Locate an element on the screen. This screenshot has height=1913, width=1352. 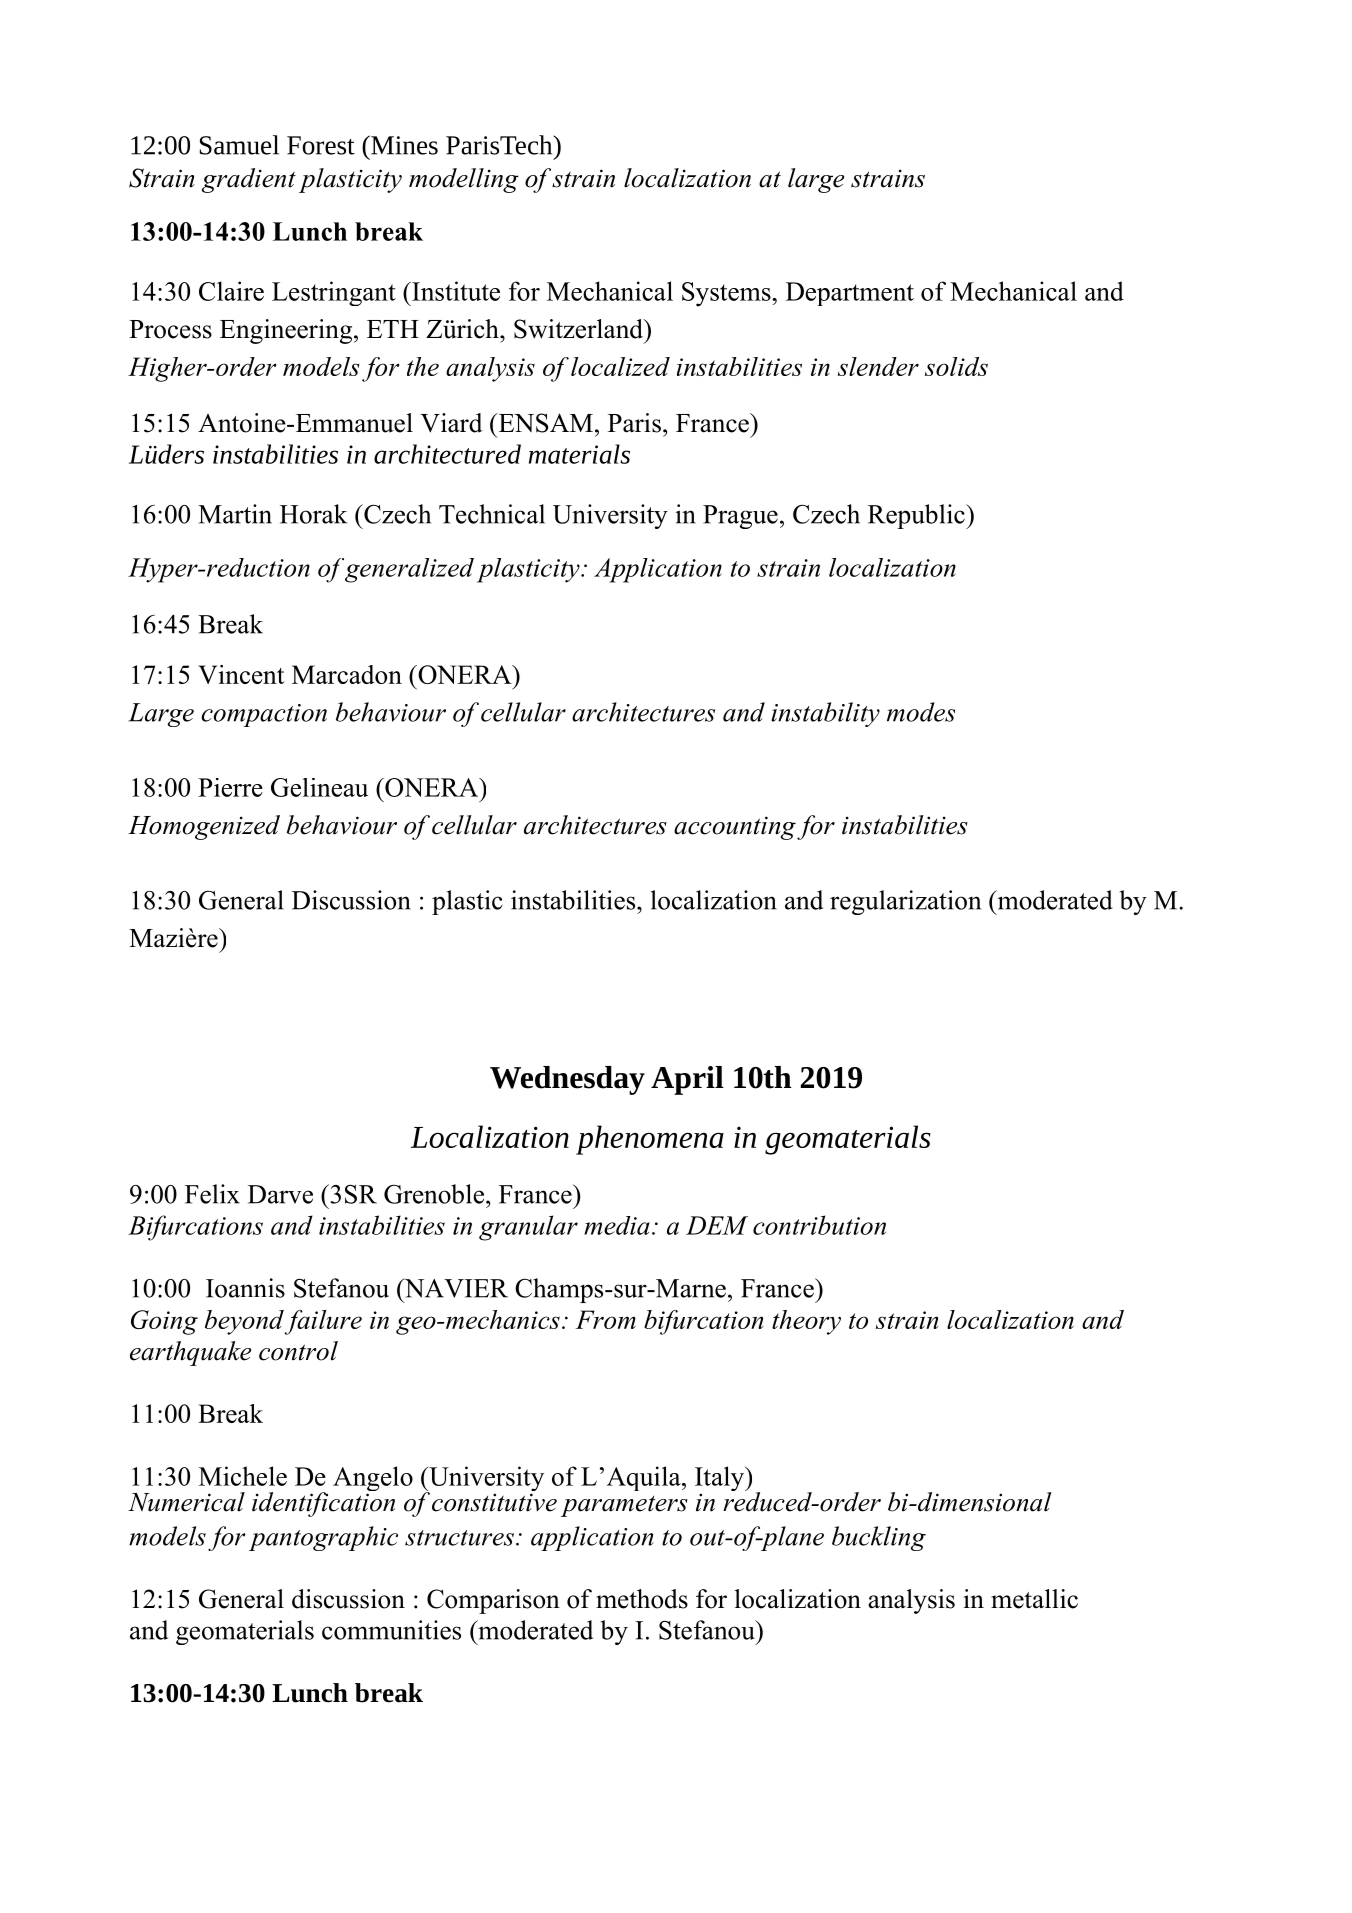
Martin is located at coordinates (235, 514).
